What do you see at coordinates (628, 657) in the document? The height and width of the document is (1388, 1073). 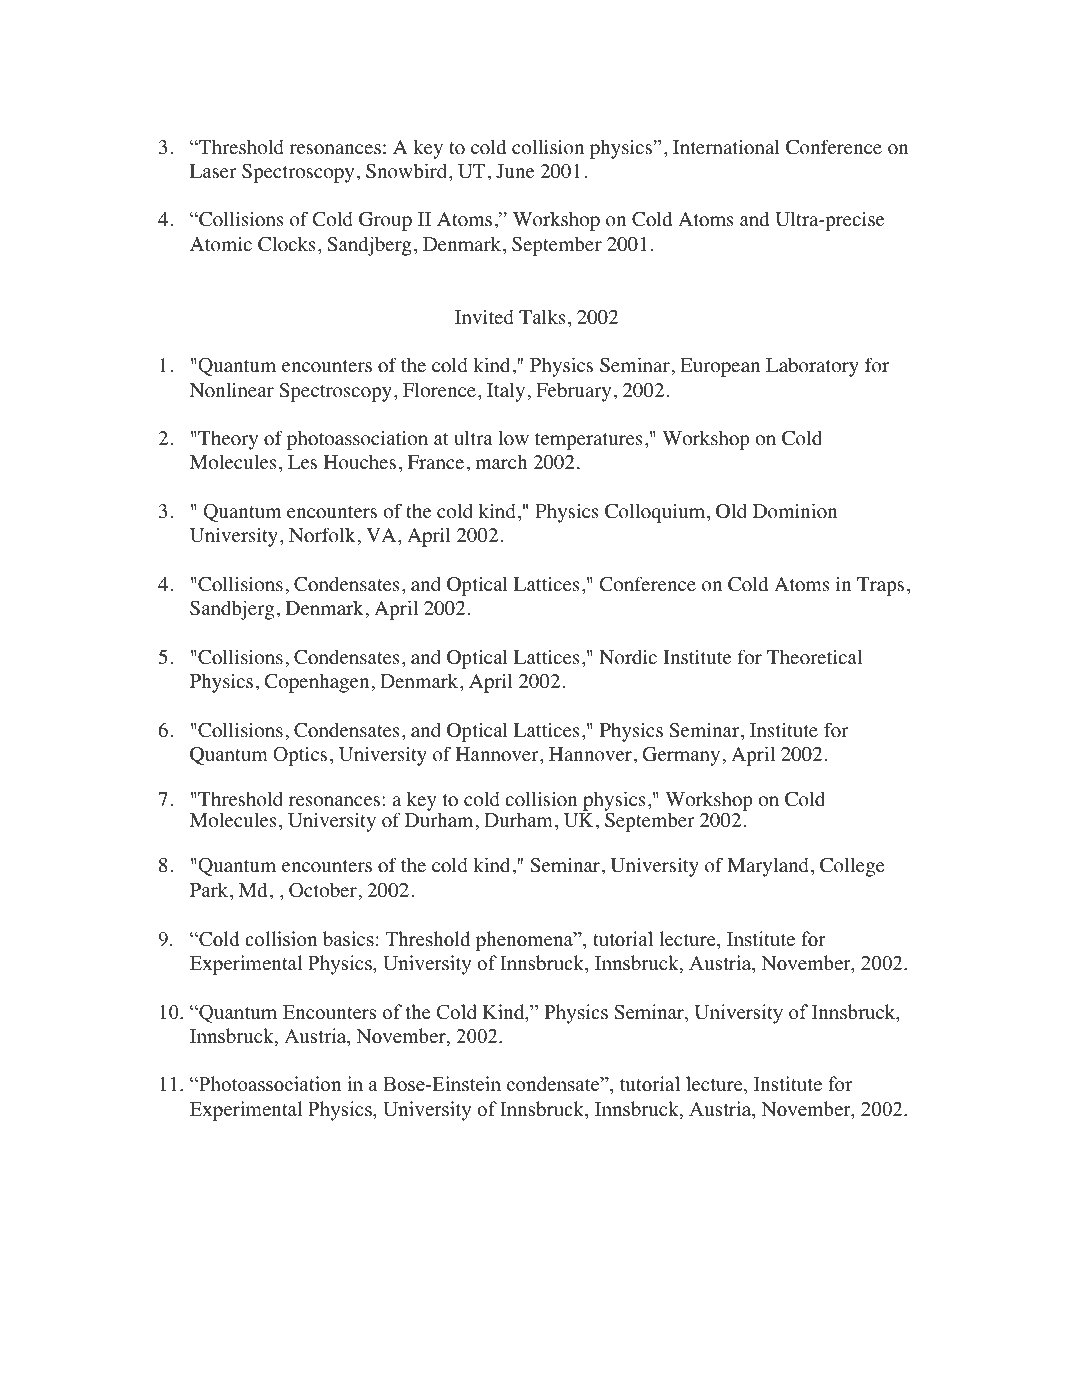 I see `Nordic` at bounding box center [628, 657].
